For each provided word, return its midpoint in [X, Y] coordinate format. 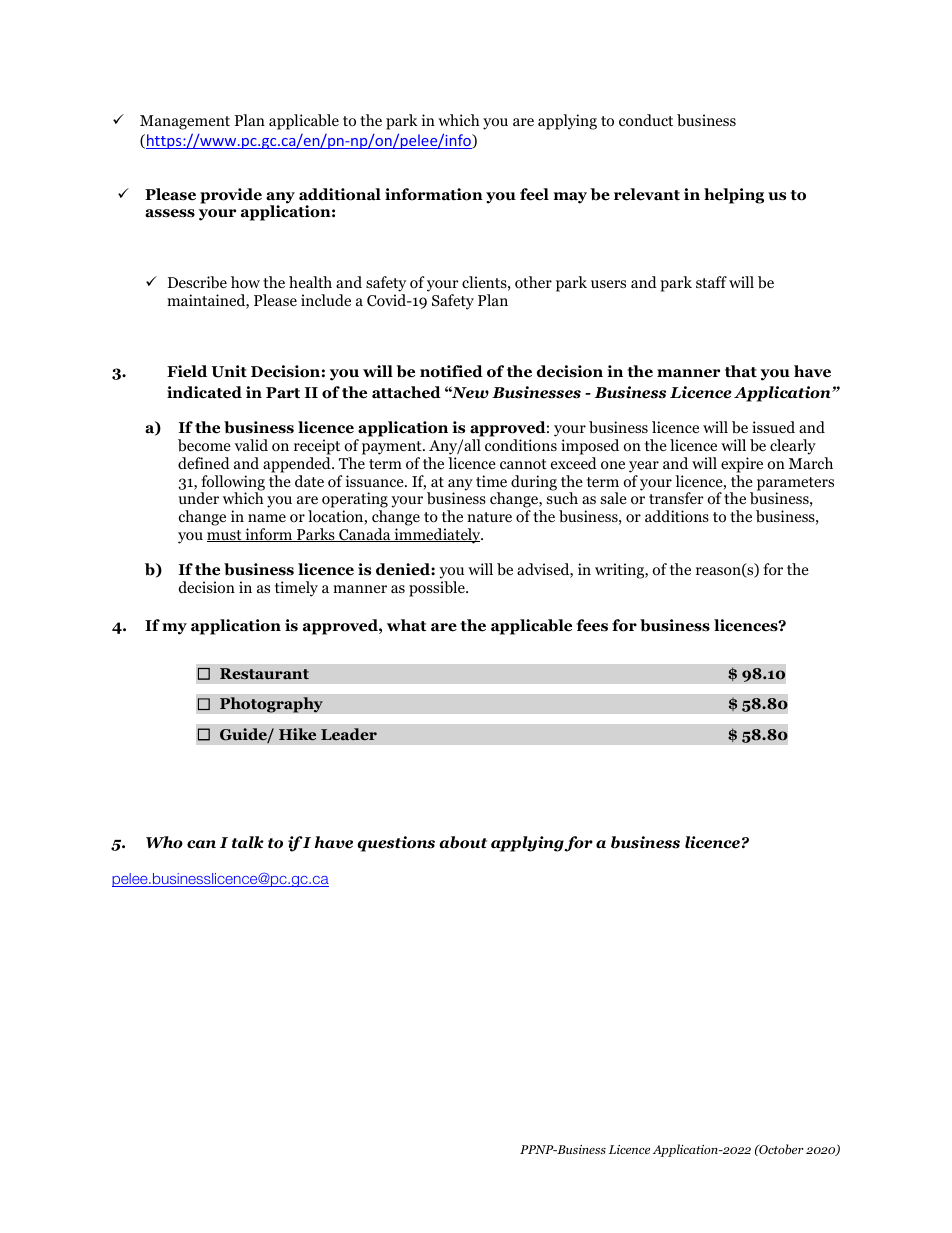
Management [185, 122]
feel [534, 194]
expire [742, 465]
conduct [646, 120]
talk [248, 842]
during [534, 483]
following [232, 484]
